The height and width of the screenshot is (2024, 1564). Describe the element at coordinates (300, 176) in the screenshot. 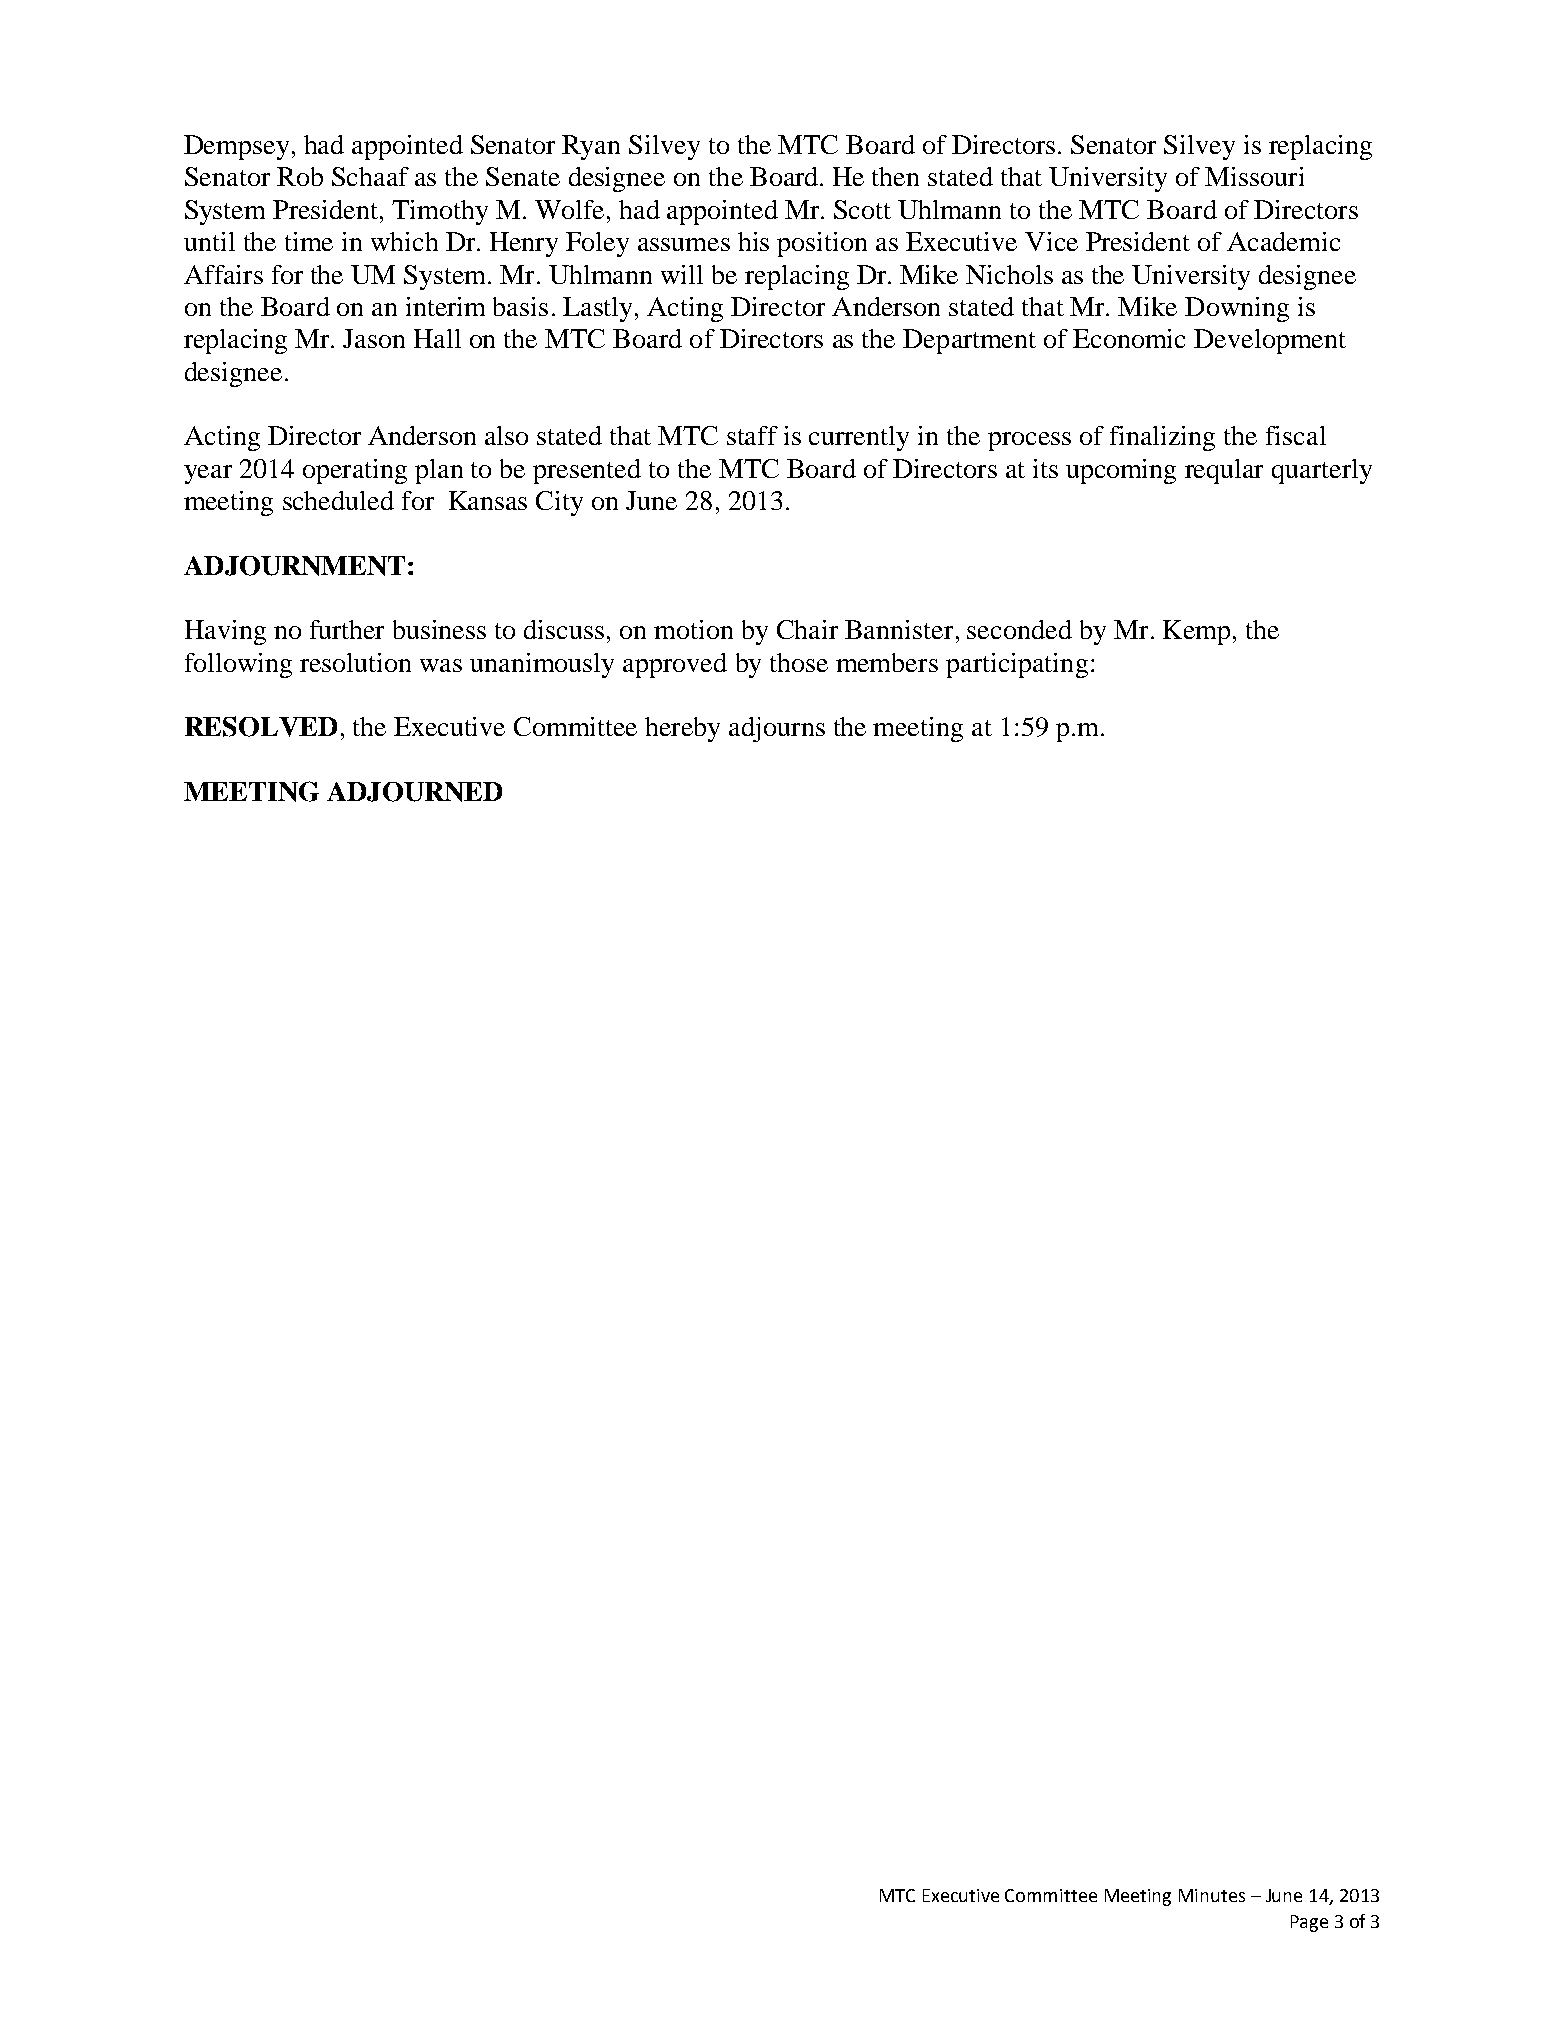

I see `Rob` at that location.
